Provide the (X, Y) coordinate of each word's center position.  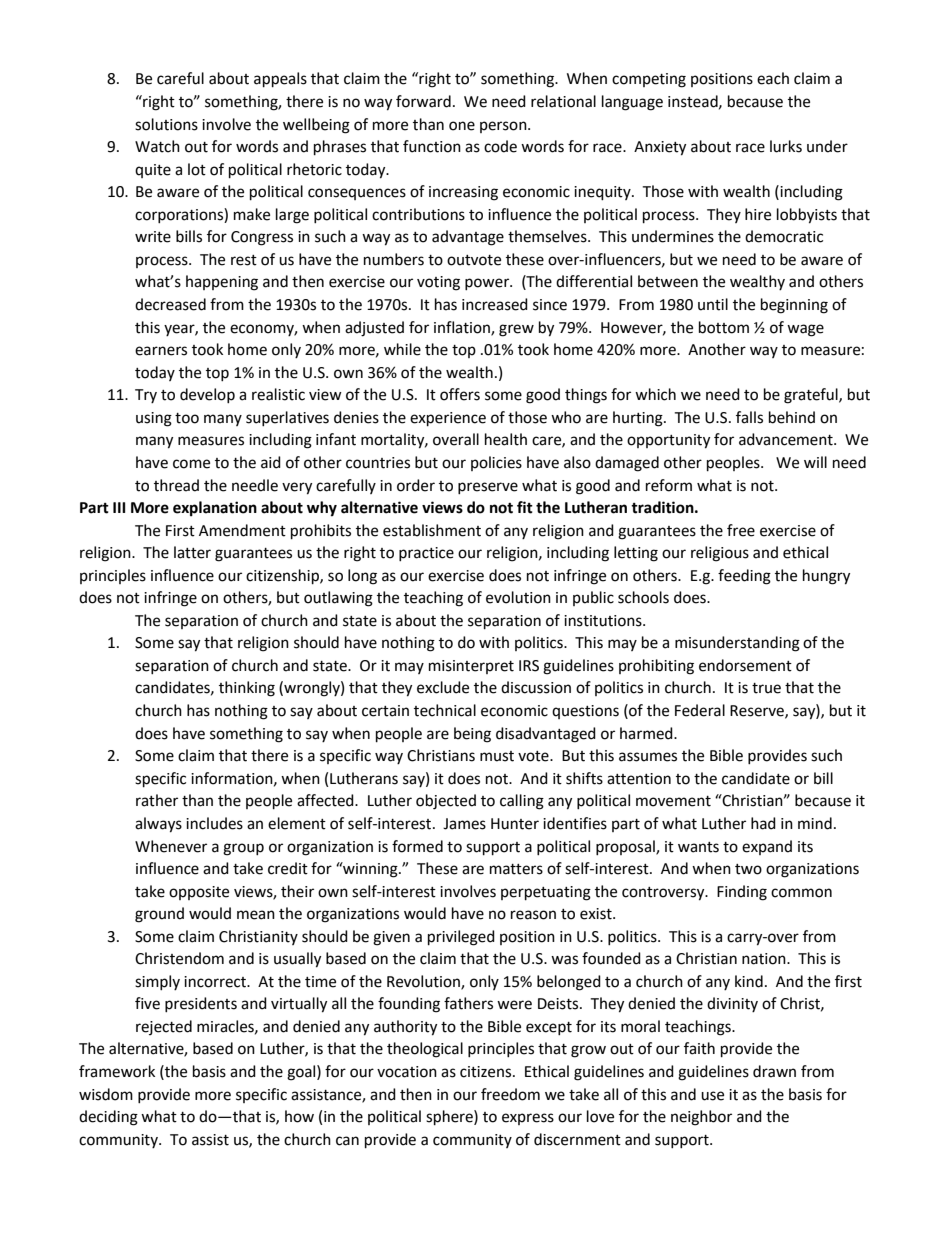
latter (192, 552)
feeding (744, 577)
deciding (108, 1118)
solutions (166, 124)
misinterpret (471, 667)
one (462, 126)
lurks (786, 146)
